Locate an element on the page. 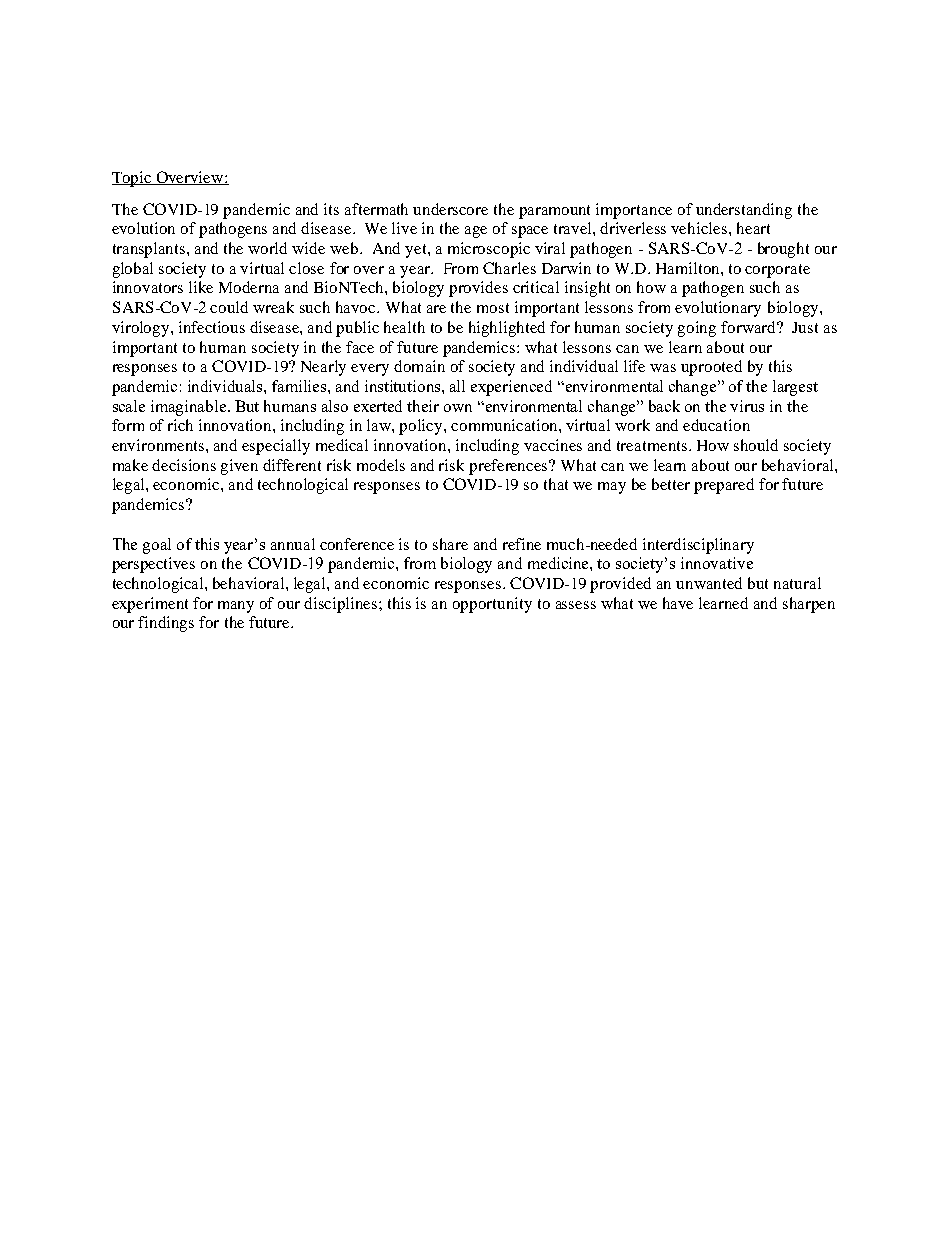  opportunity is located at coordinates (492, 605).
